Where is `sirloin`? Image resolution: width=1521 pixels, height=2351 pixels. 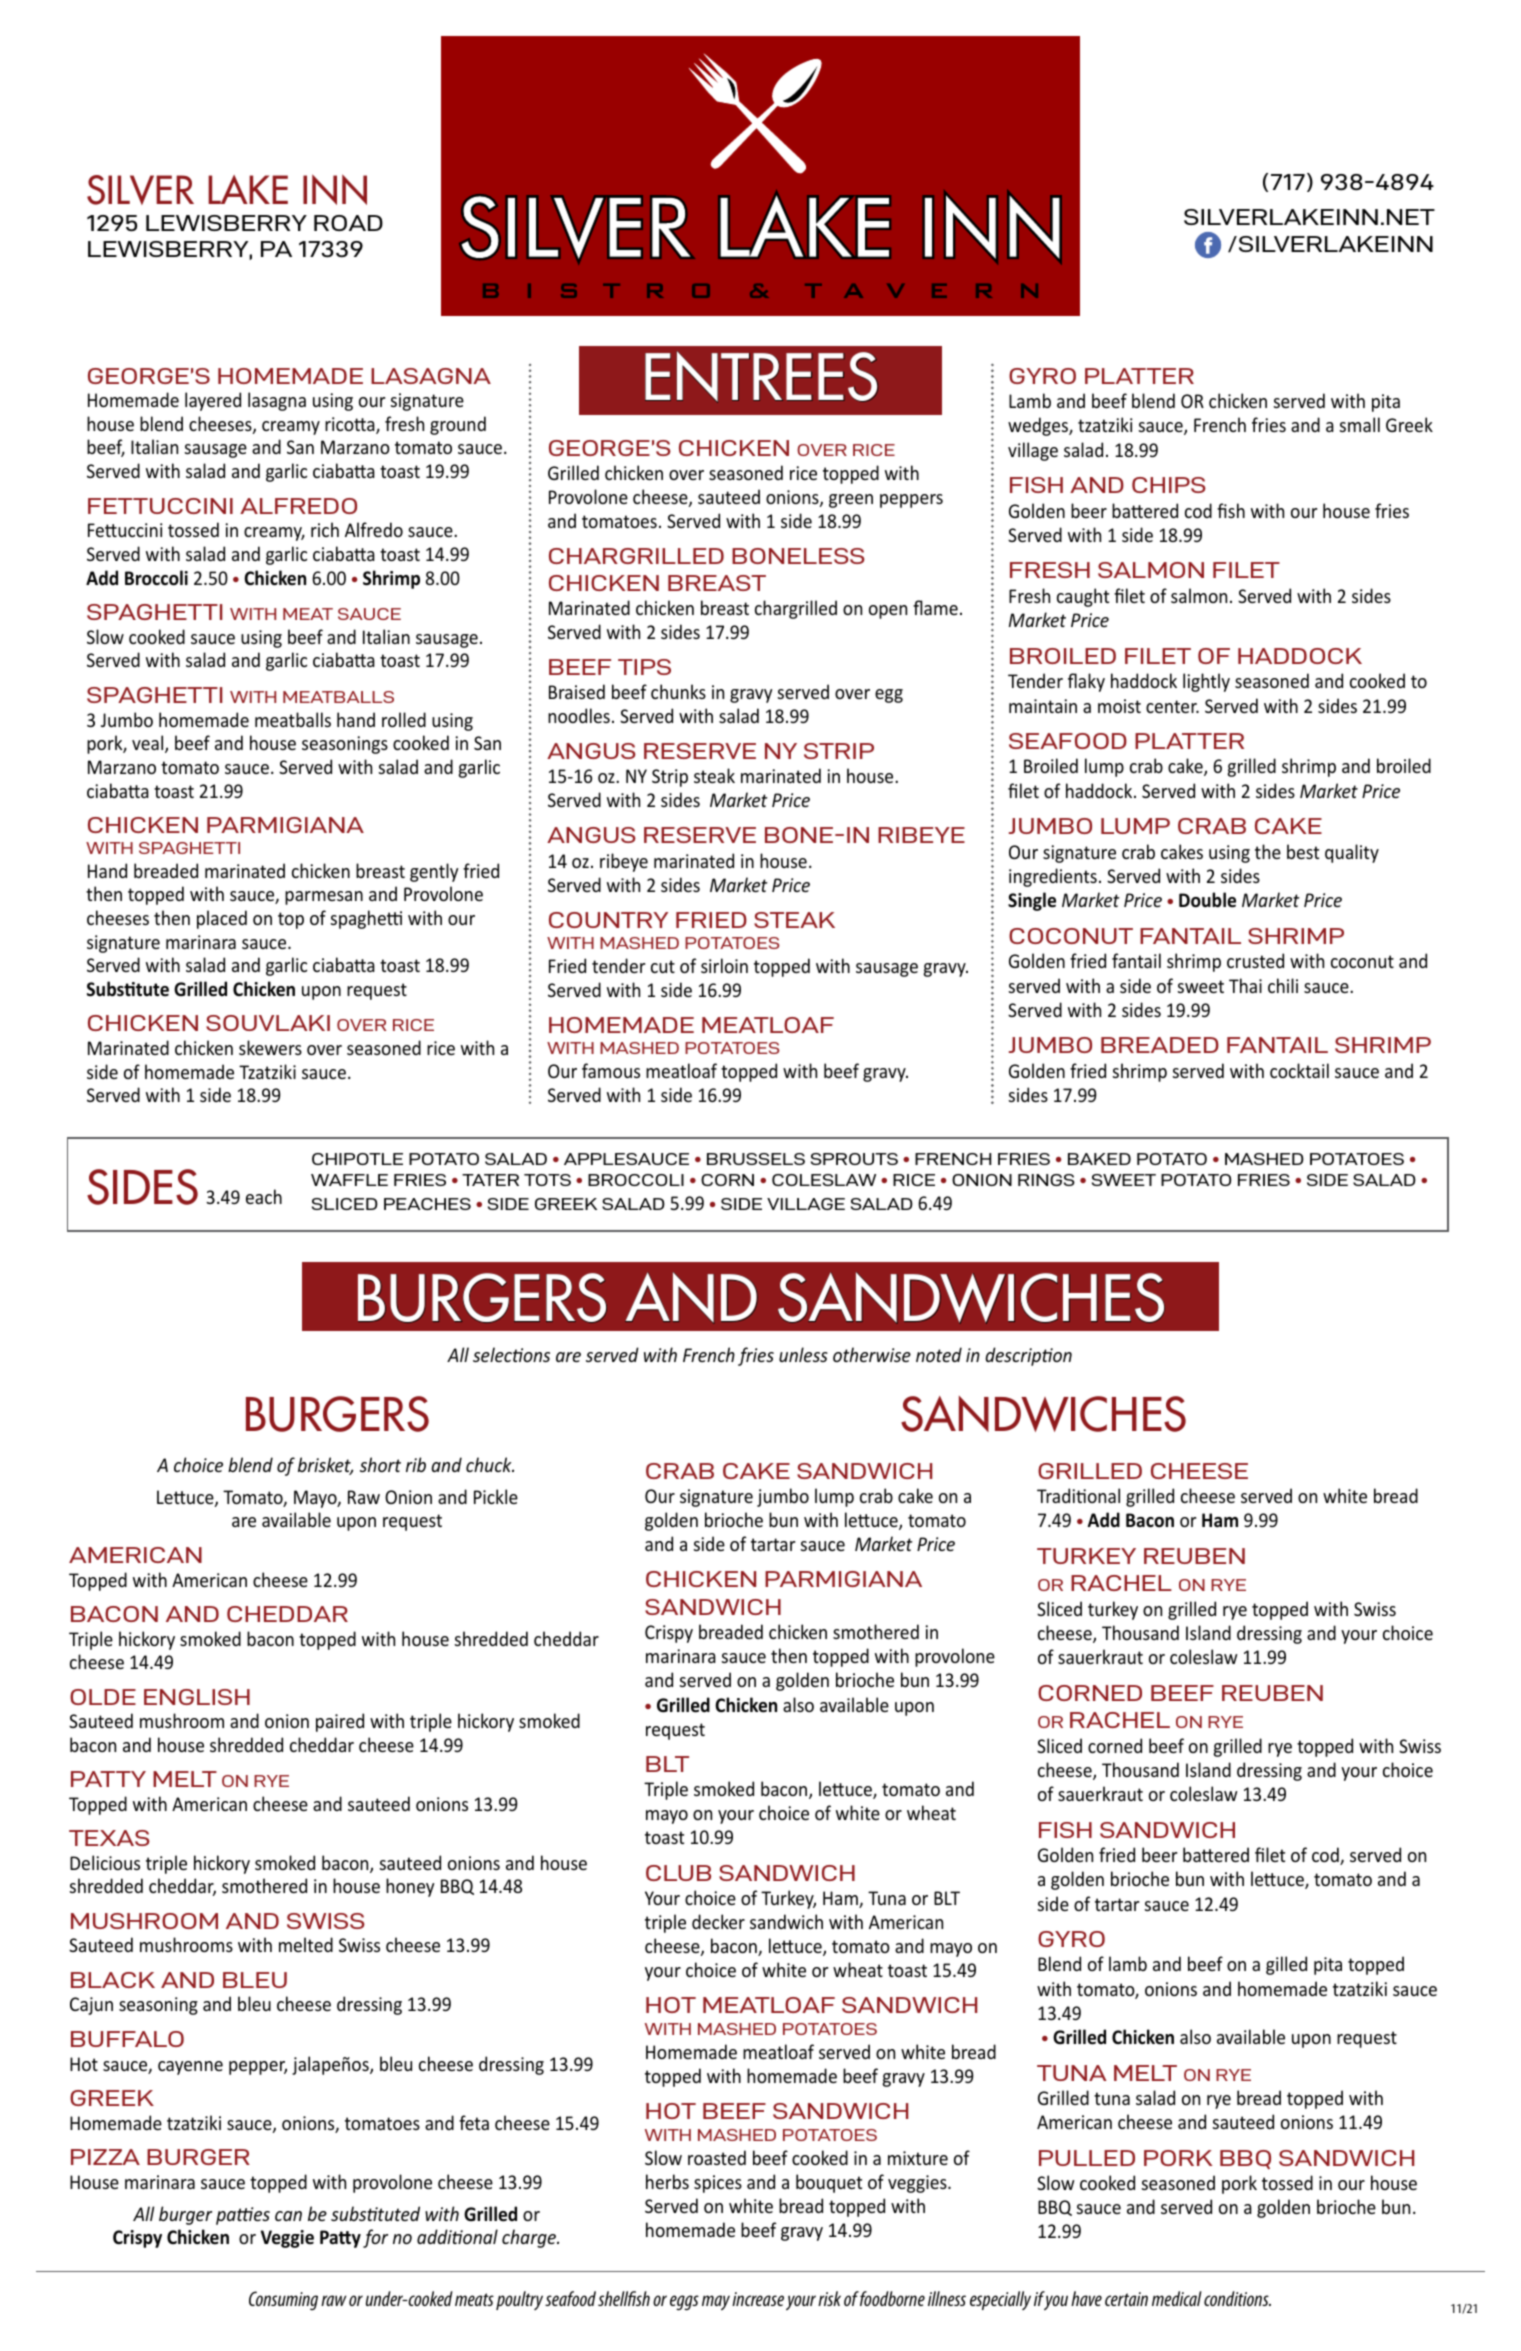
sirloin is located at coordinates (724, 965).
